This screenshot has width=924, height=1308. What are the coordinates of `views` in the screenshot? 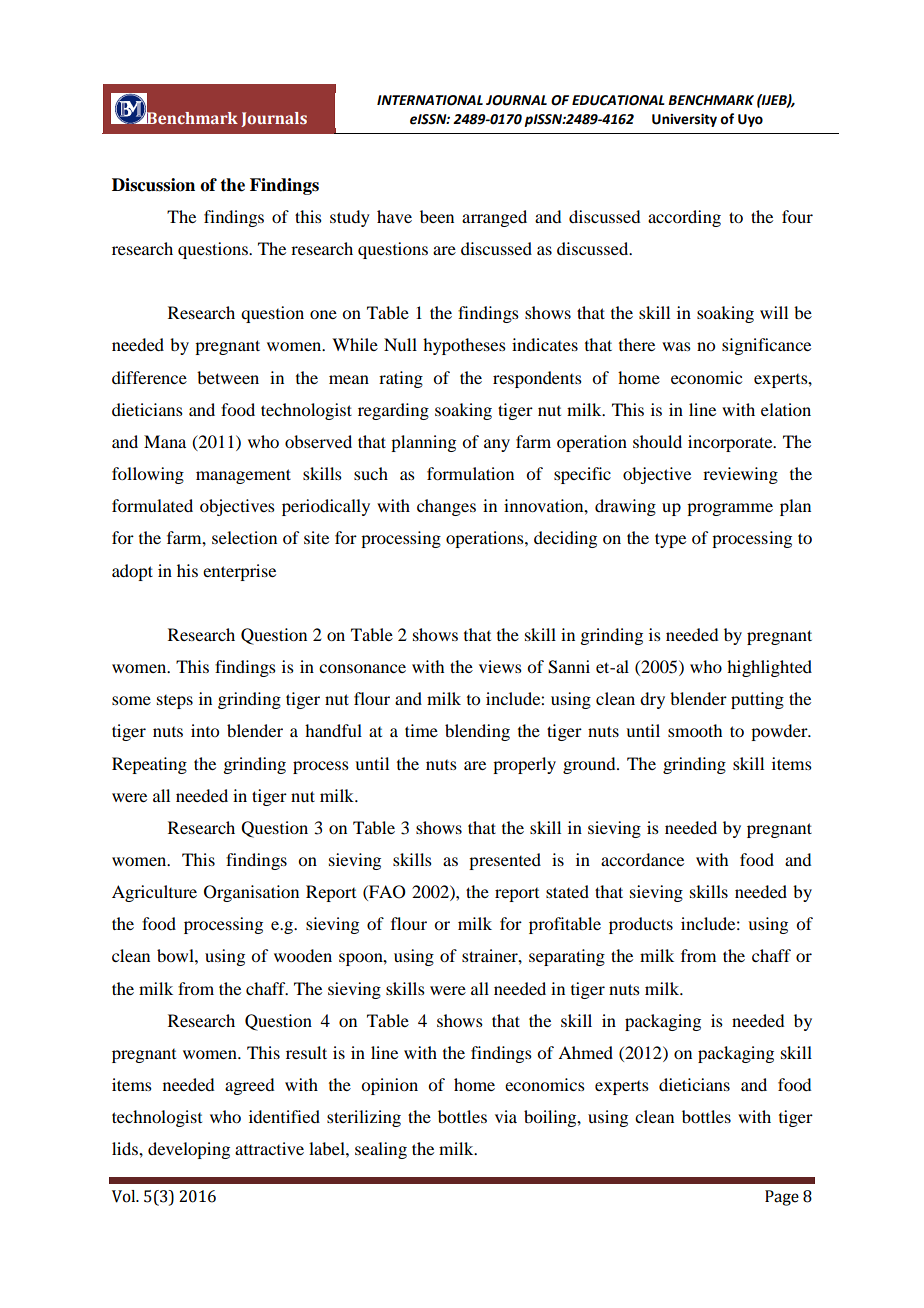 It's located at (500, 666).
